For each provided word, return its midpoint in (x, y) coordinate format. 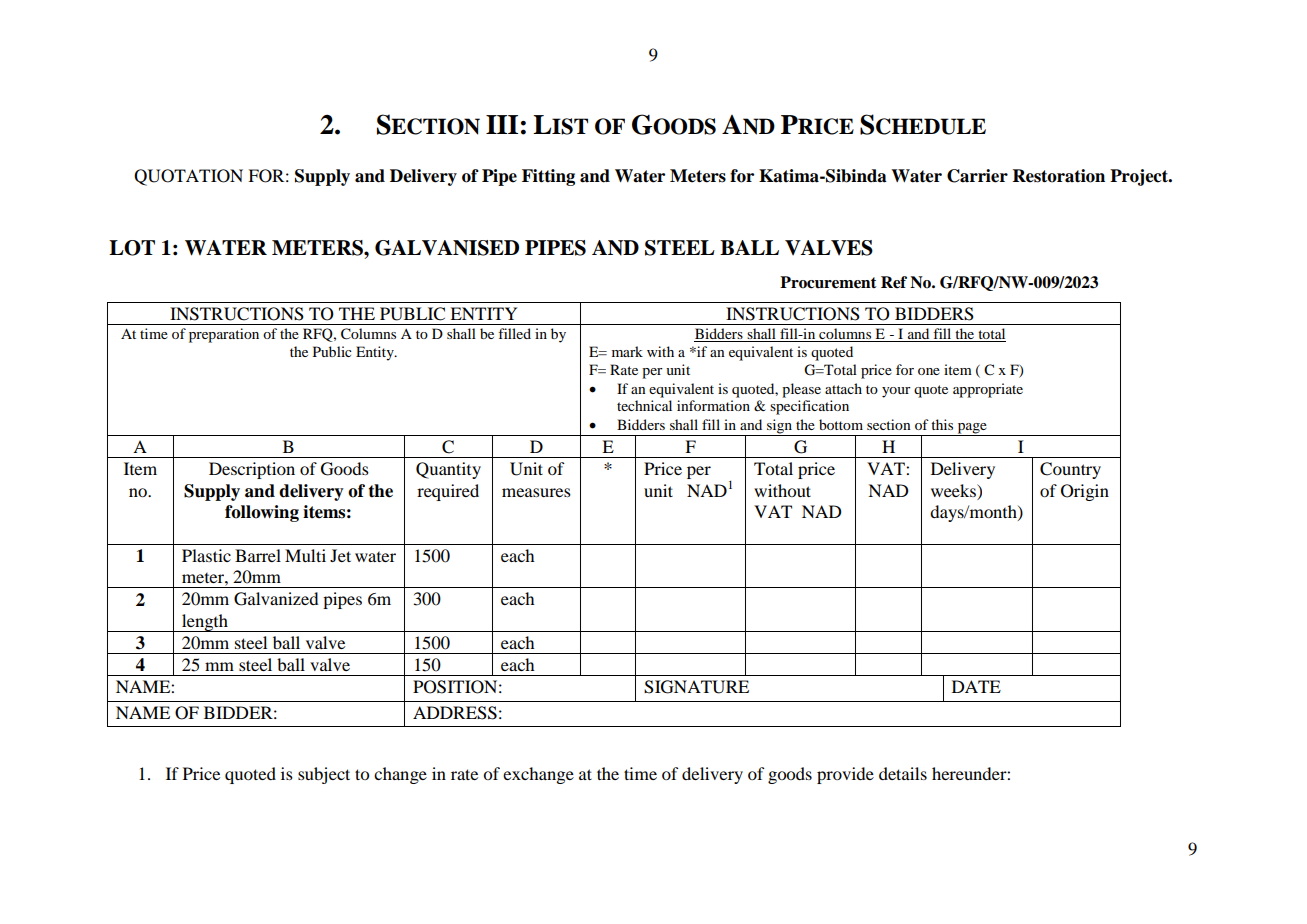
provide (845, 775)
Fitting (548, 177)
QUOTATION (188, 177)
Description (252, 470)
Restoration (1059, 176)
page (972, 429)
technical (644, 405)
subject (324, 775)
